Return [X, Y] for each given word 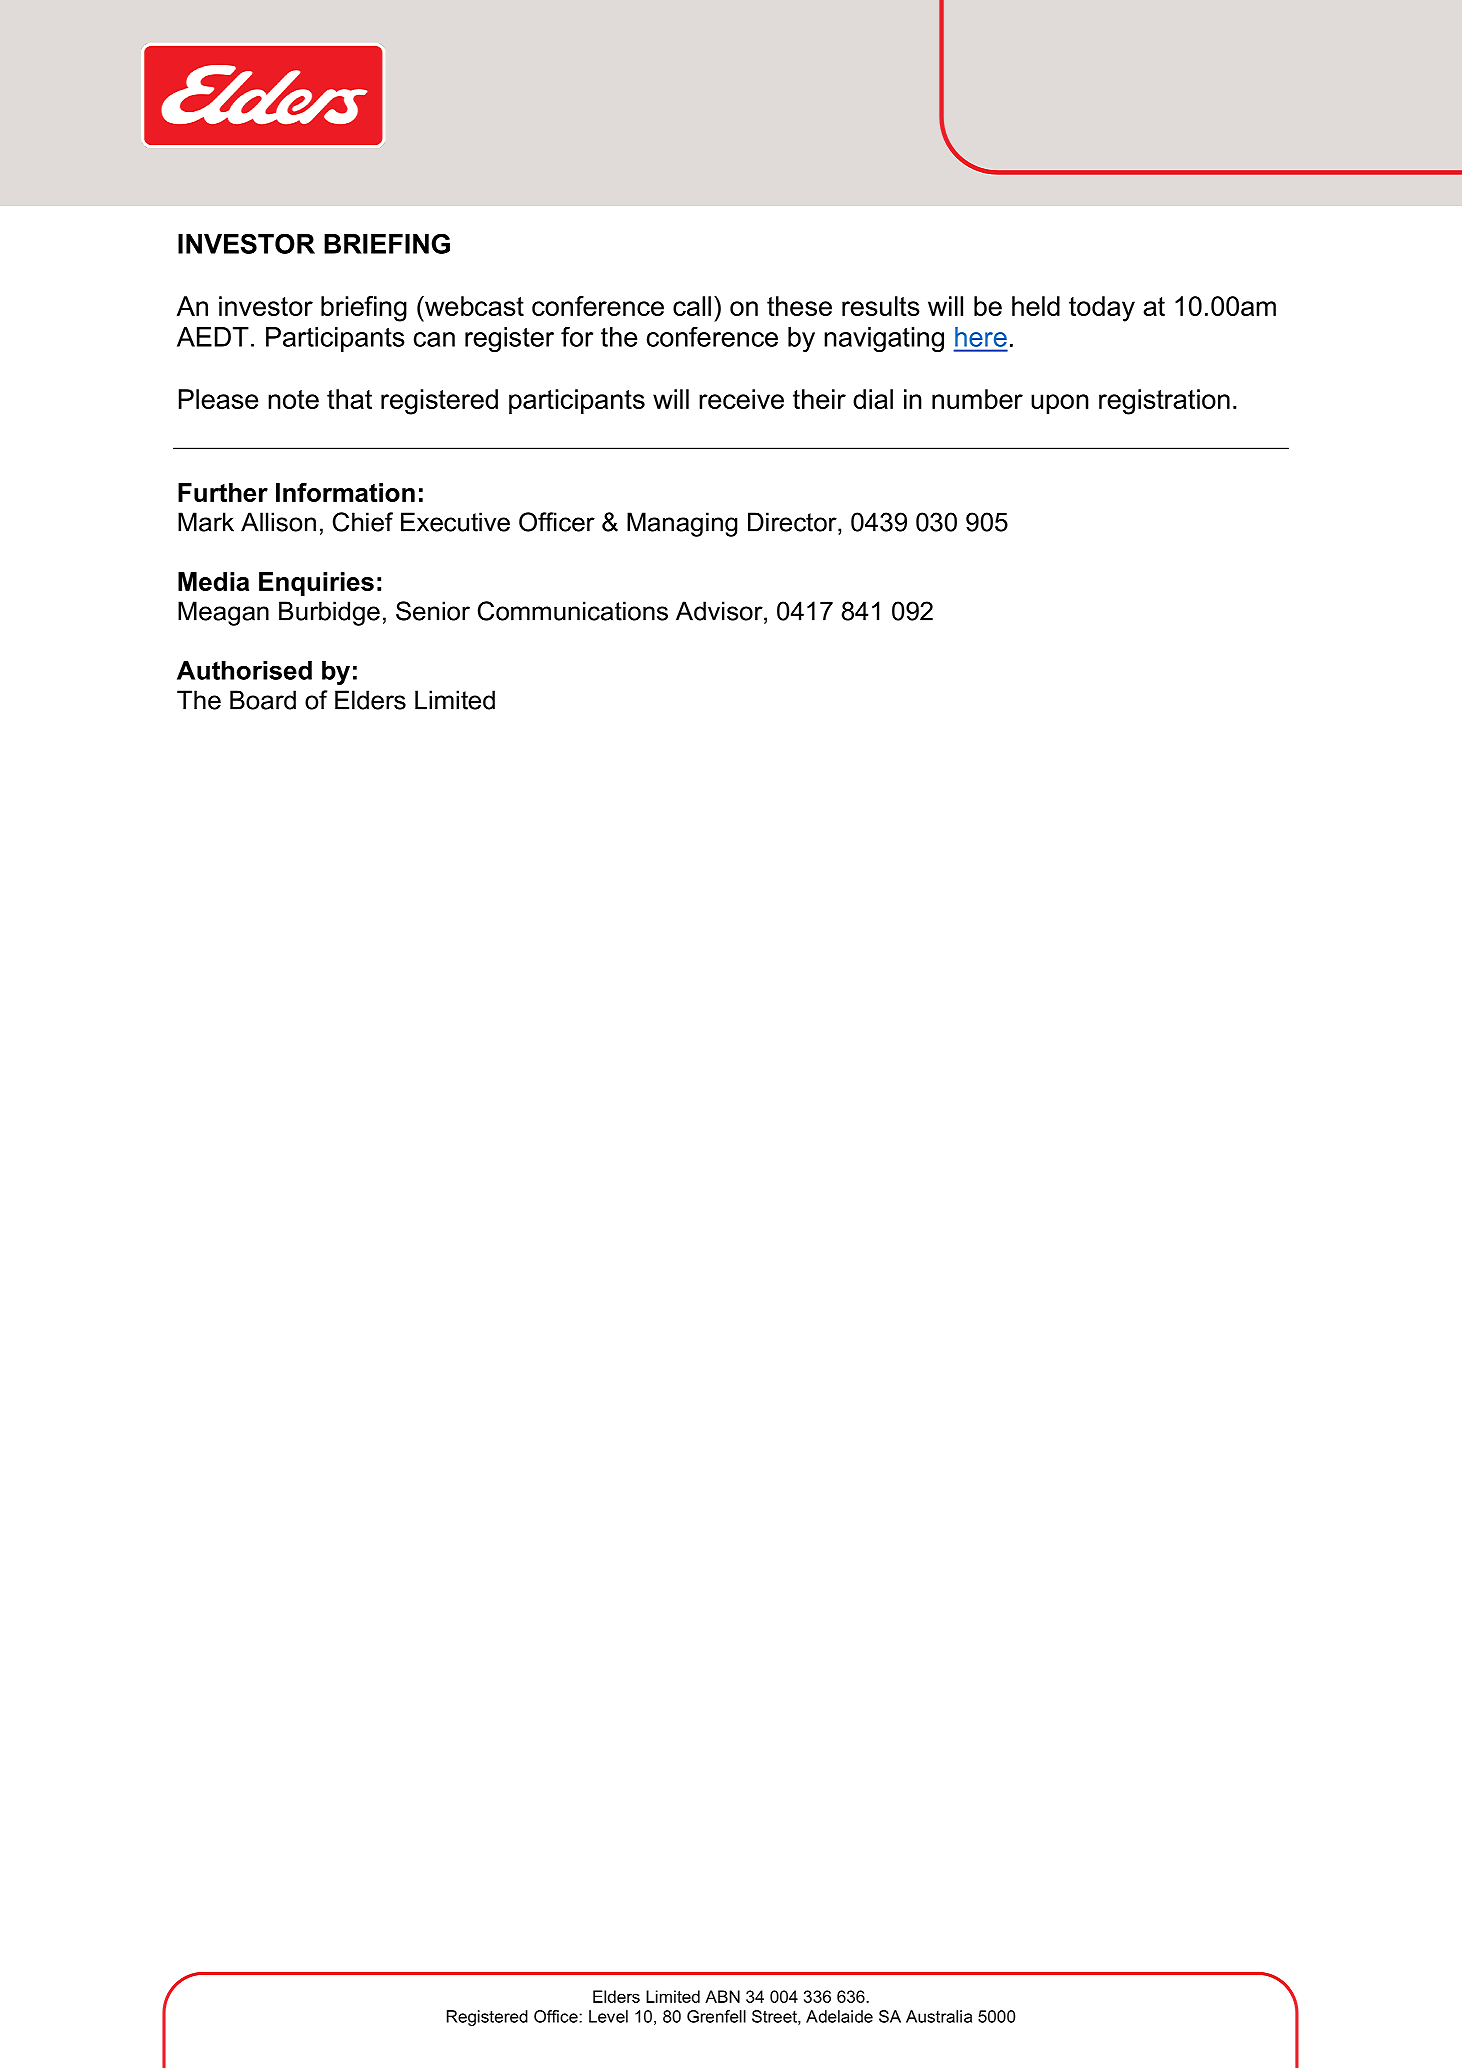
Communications [573, 611]
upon [1060, 404]
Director [793, 522]
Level [608, 2016]
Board [263, 700]
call [692, 306]
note [293, 399]
